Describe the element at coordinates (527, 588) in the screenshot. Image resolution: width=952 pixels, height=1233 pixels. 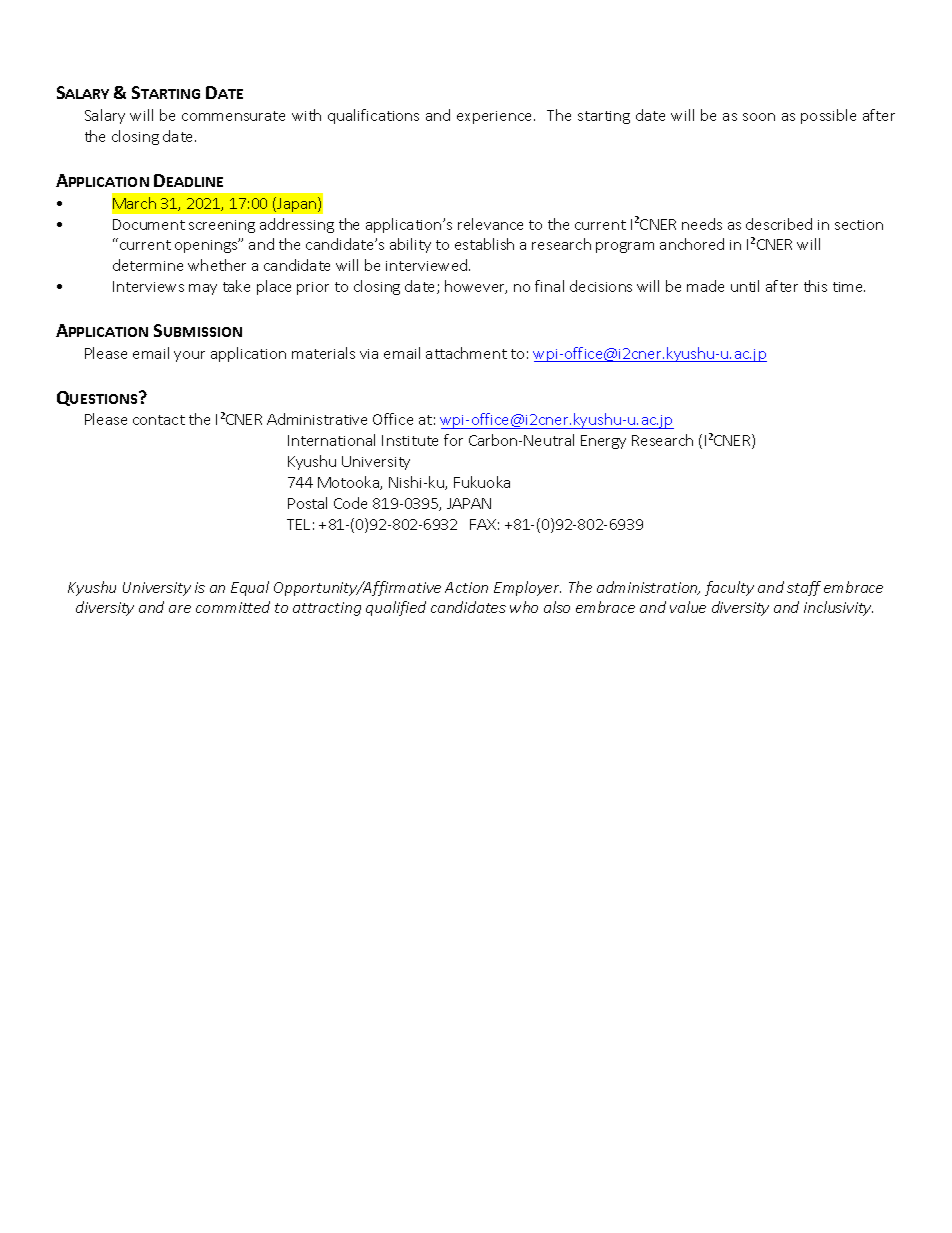
I see `Employer` at that location.
